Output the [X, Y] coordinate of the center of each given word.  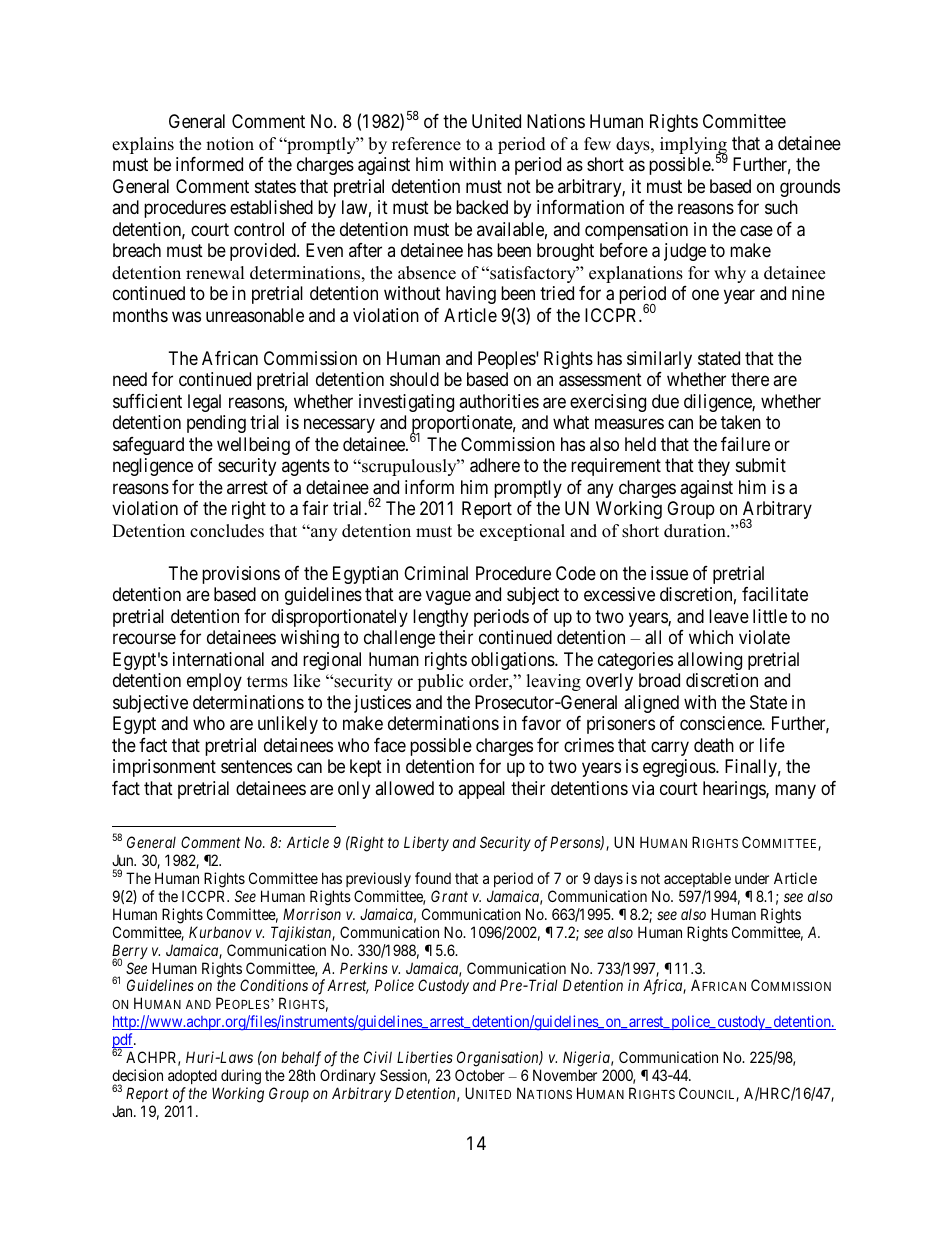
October [480, 1075]
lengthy [440, 618]
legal [204, 403]
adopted [192, 1076]
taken [741, 422]
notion [230, 144]
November [565, 1075]
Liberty [426, 843]
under [752, 878]
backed [482, 207]
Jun [124, 860]
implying [694, 147]
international [218, 659]
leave [729, 616]
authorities [499, 401]
